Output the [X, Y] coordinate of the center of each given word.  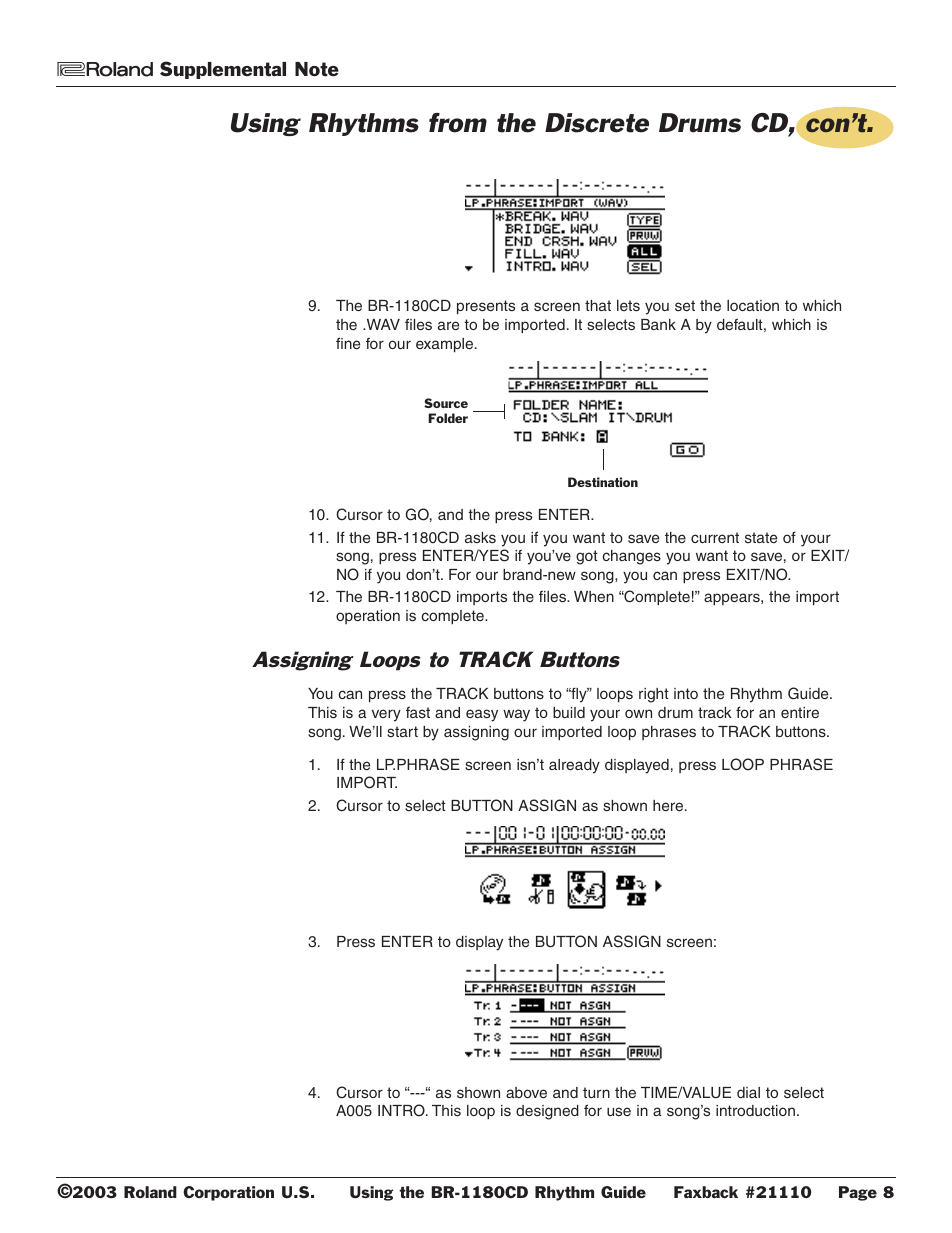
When [594, 596]
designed [547, 1112]
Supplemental [223, 70]
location [753, 305]
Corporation [228, 1193]
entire [800, 712]
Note [317, 69]
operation [368, 617]
